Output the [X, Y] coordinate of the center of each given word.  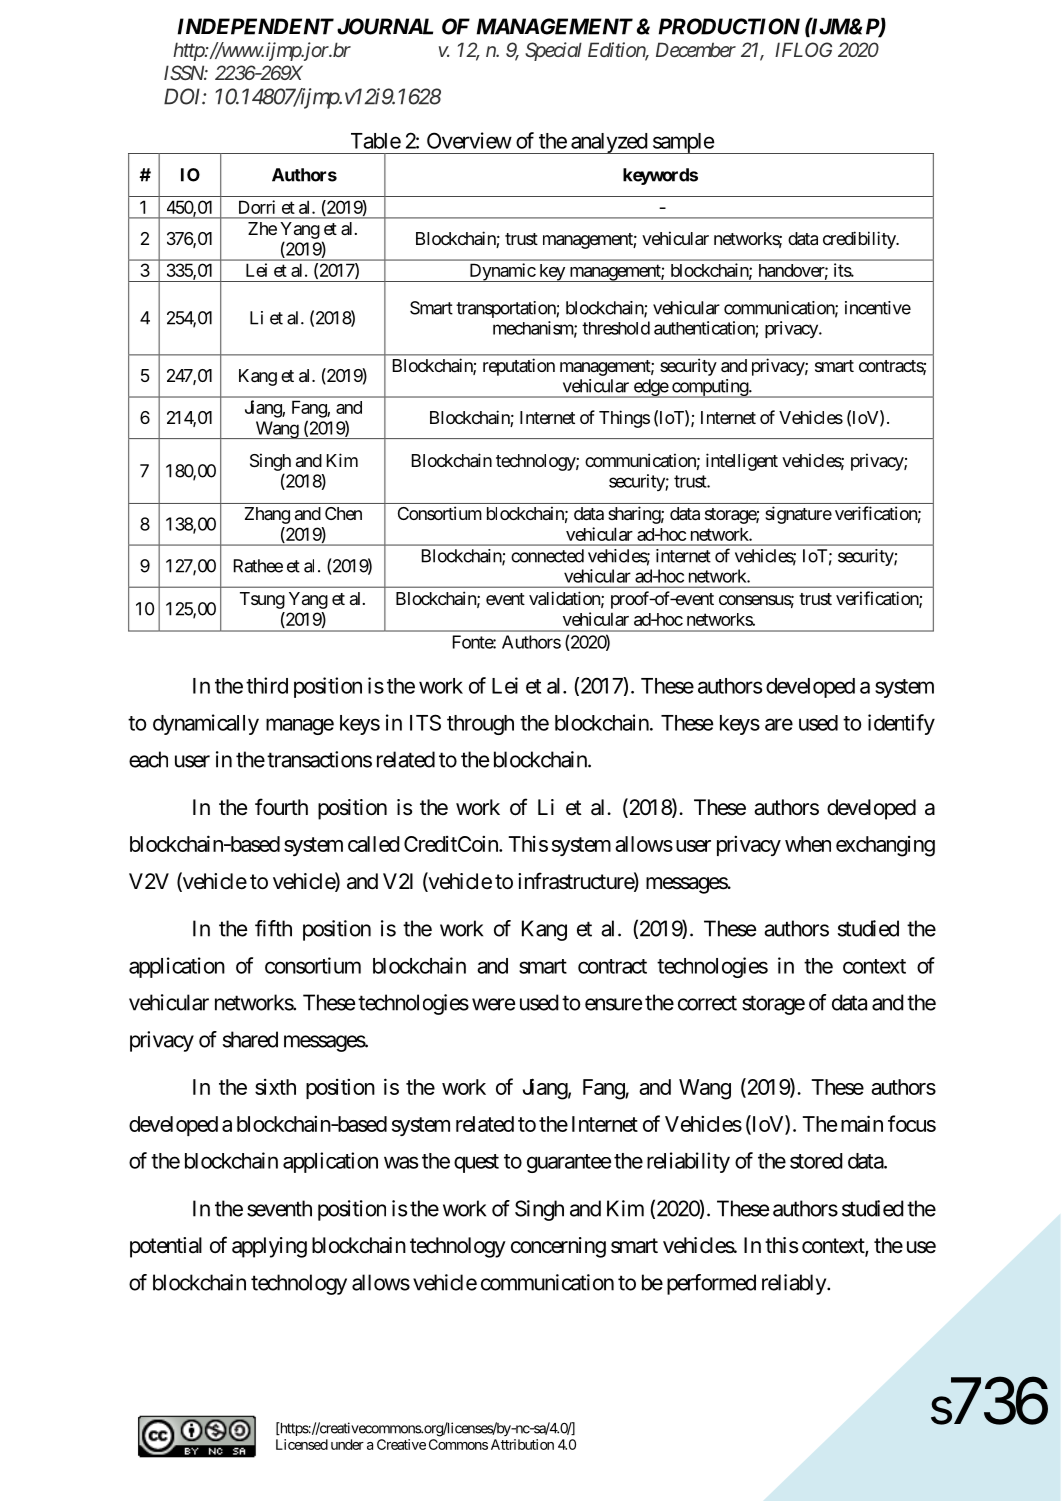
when [808, 844]
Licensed [302, 1444]
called [374, 844]
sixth [275, 1087]
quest [476, 1163]
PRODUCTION [729, 26]
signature [798, 515]
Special [553, 51]
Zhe [262, 228]
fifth [273, 928]
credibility [860, 240]
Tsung [262, 600]
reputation [519, 367]
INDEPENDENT [256, 26]
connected [547, 556]
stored [816, 1161]
